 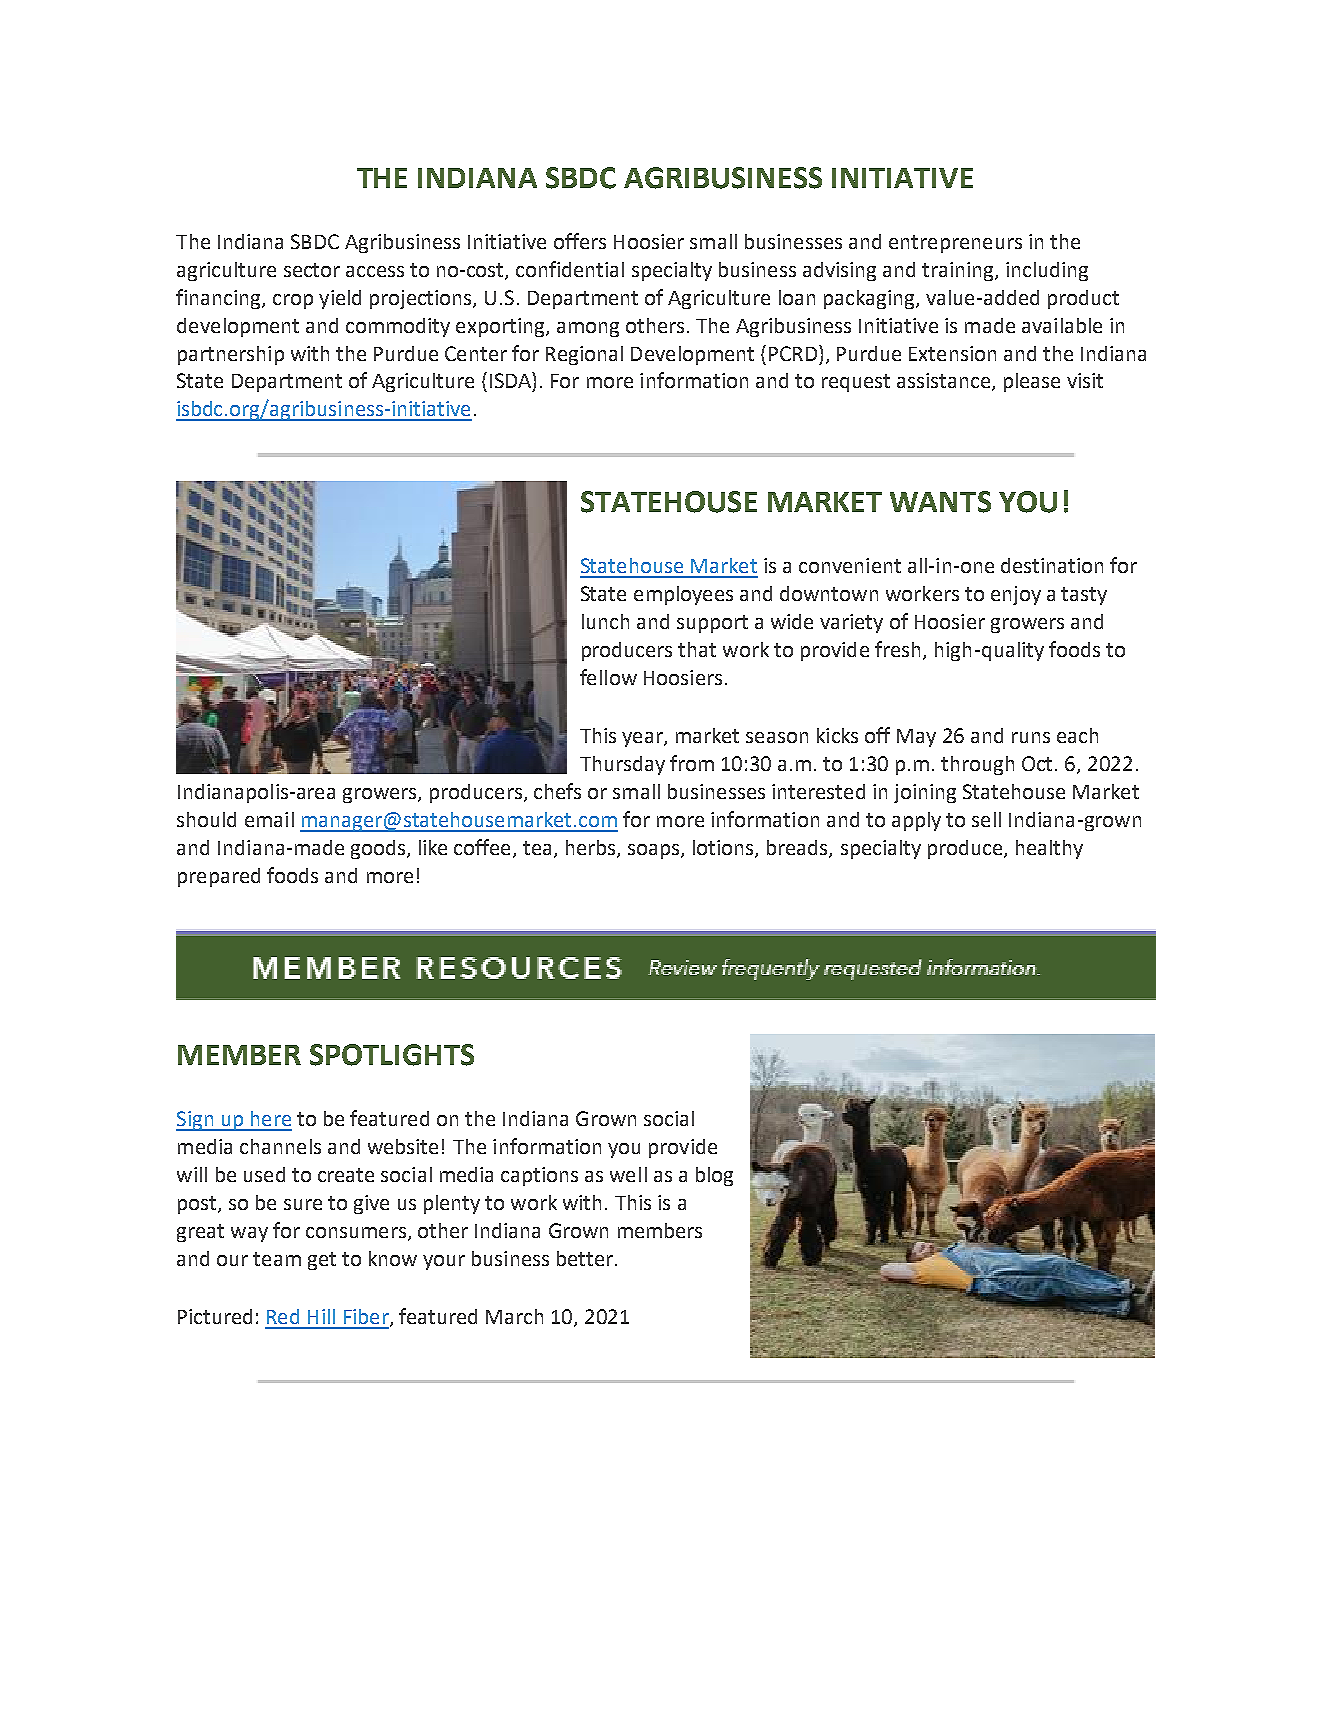 I want to click on healthy, so click(x=1049, y=849).
